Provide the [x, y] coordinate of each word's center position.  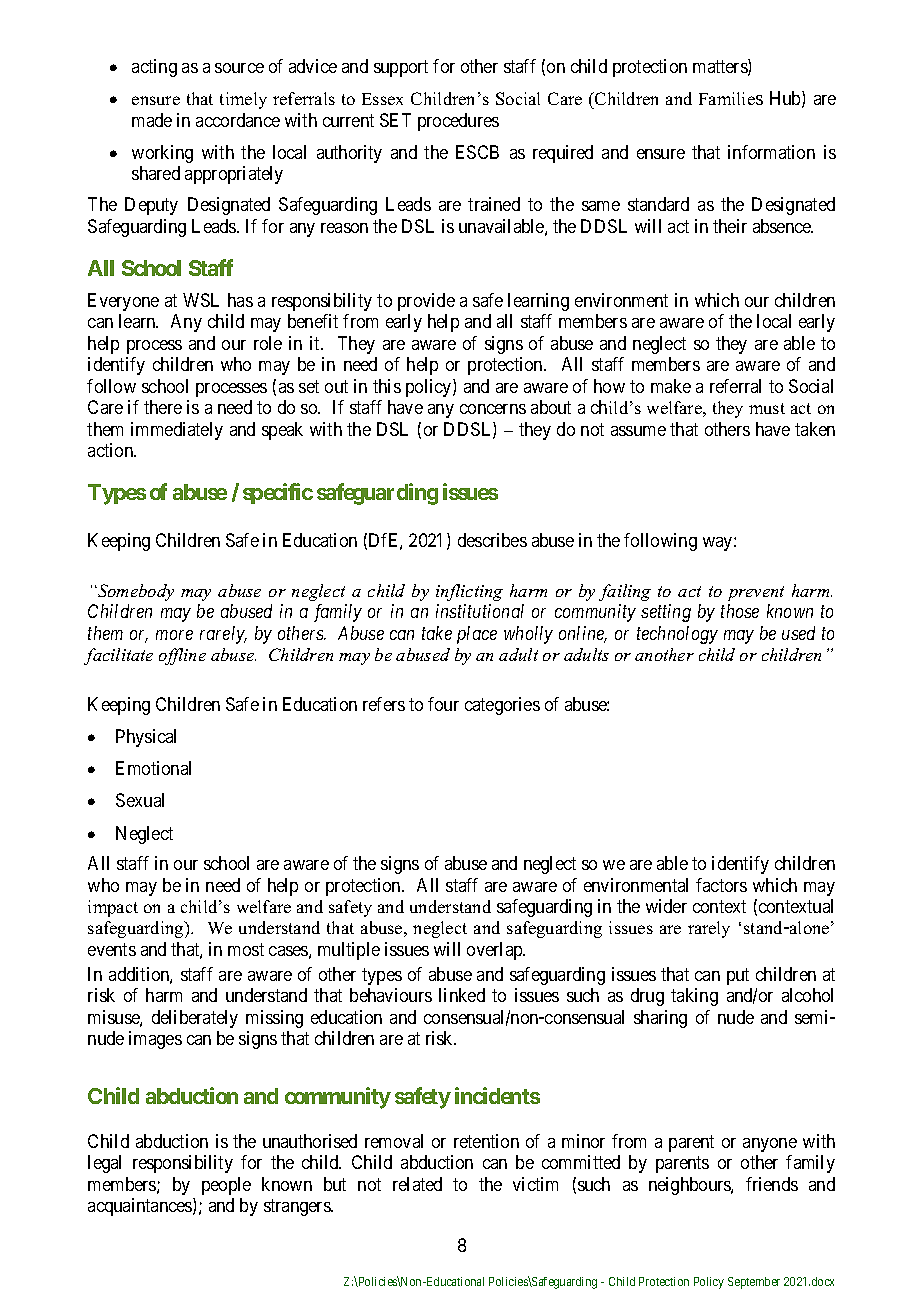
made [152, 120]
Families [731, 98]
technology [677, 635]
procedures [458, 122]
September [754, 1283]
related [417, 1184]
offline [182, 656]
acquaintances [141, 1207]
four [443, 704]
